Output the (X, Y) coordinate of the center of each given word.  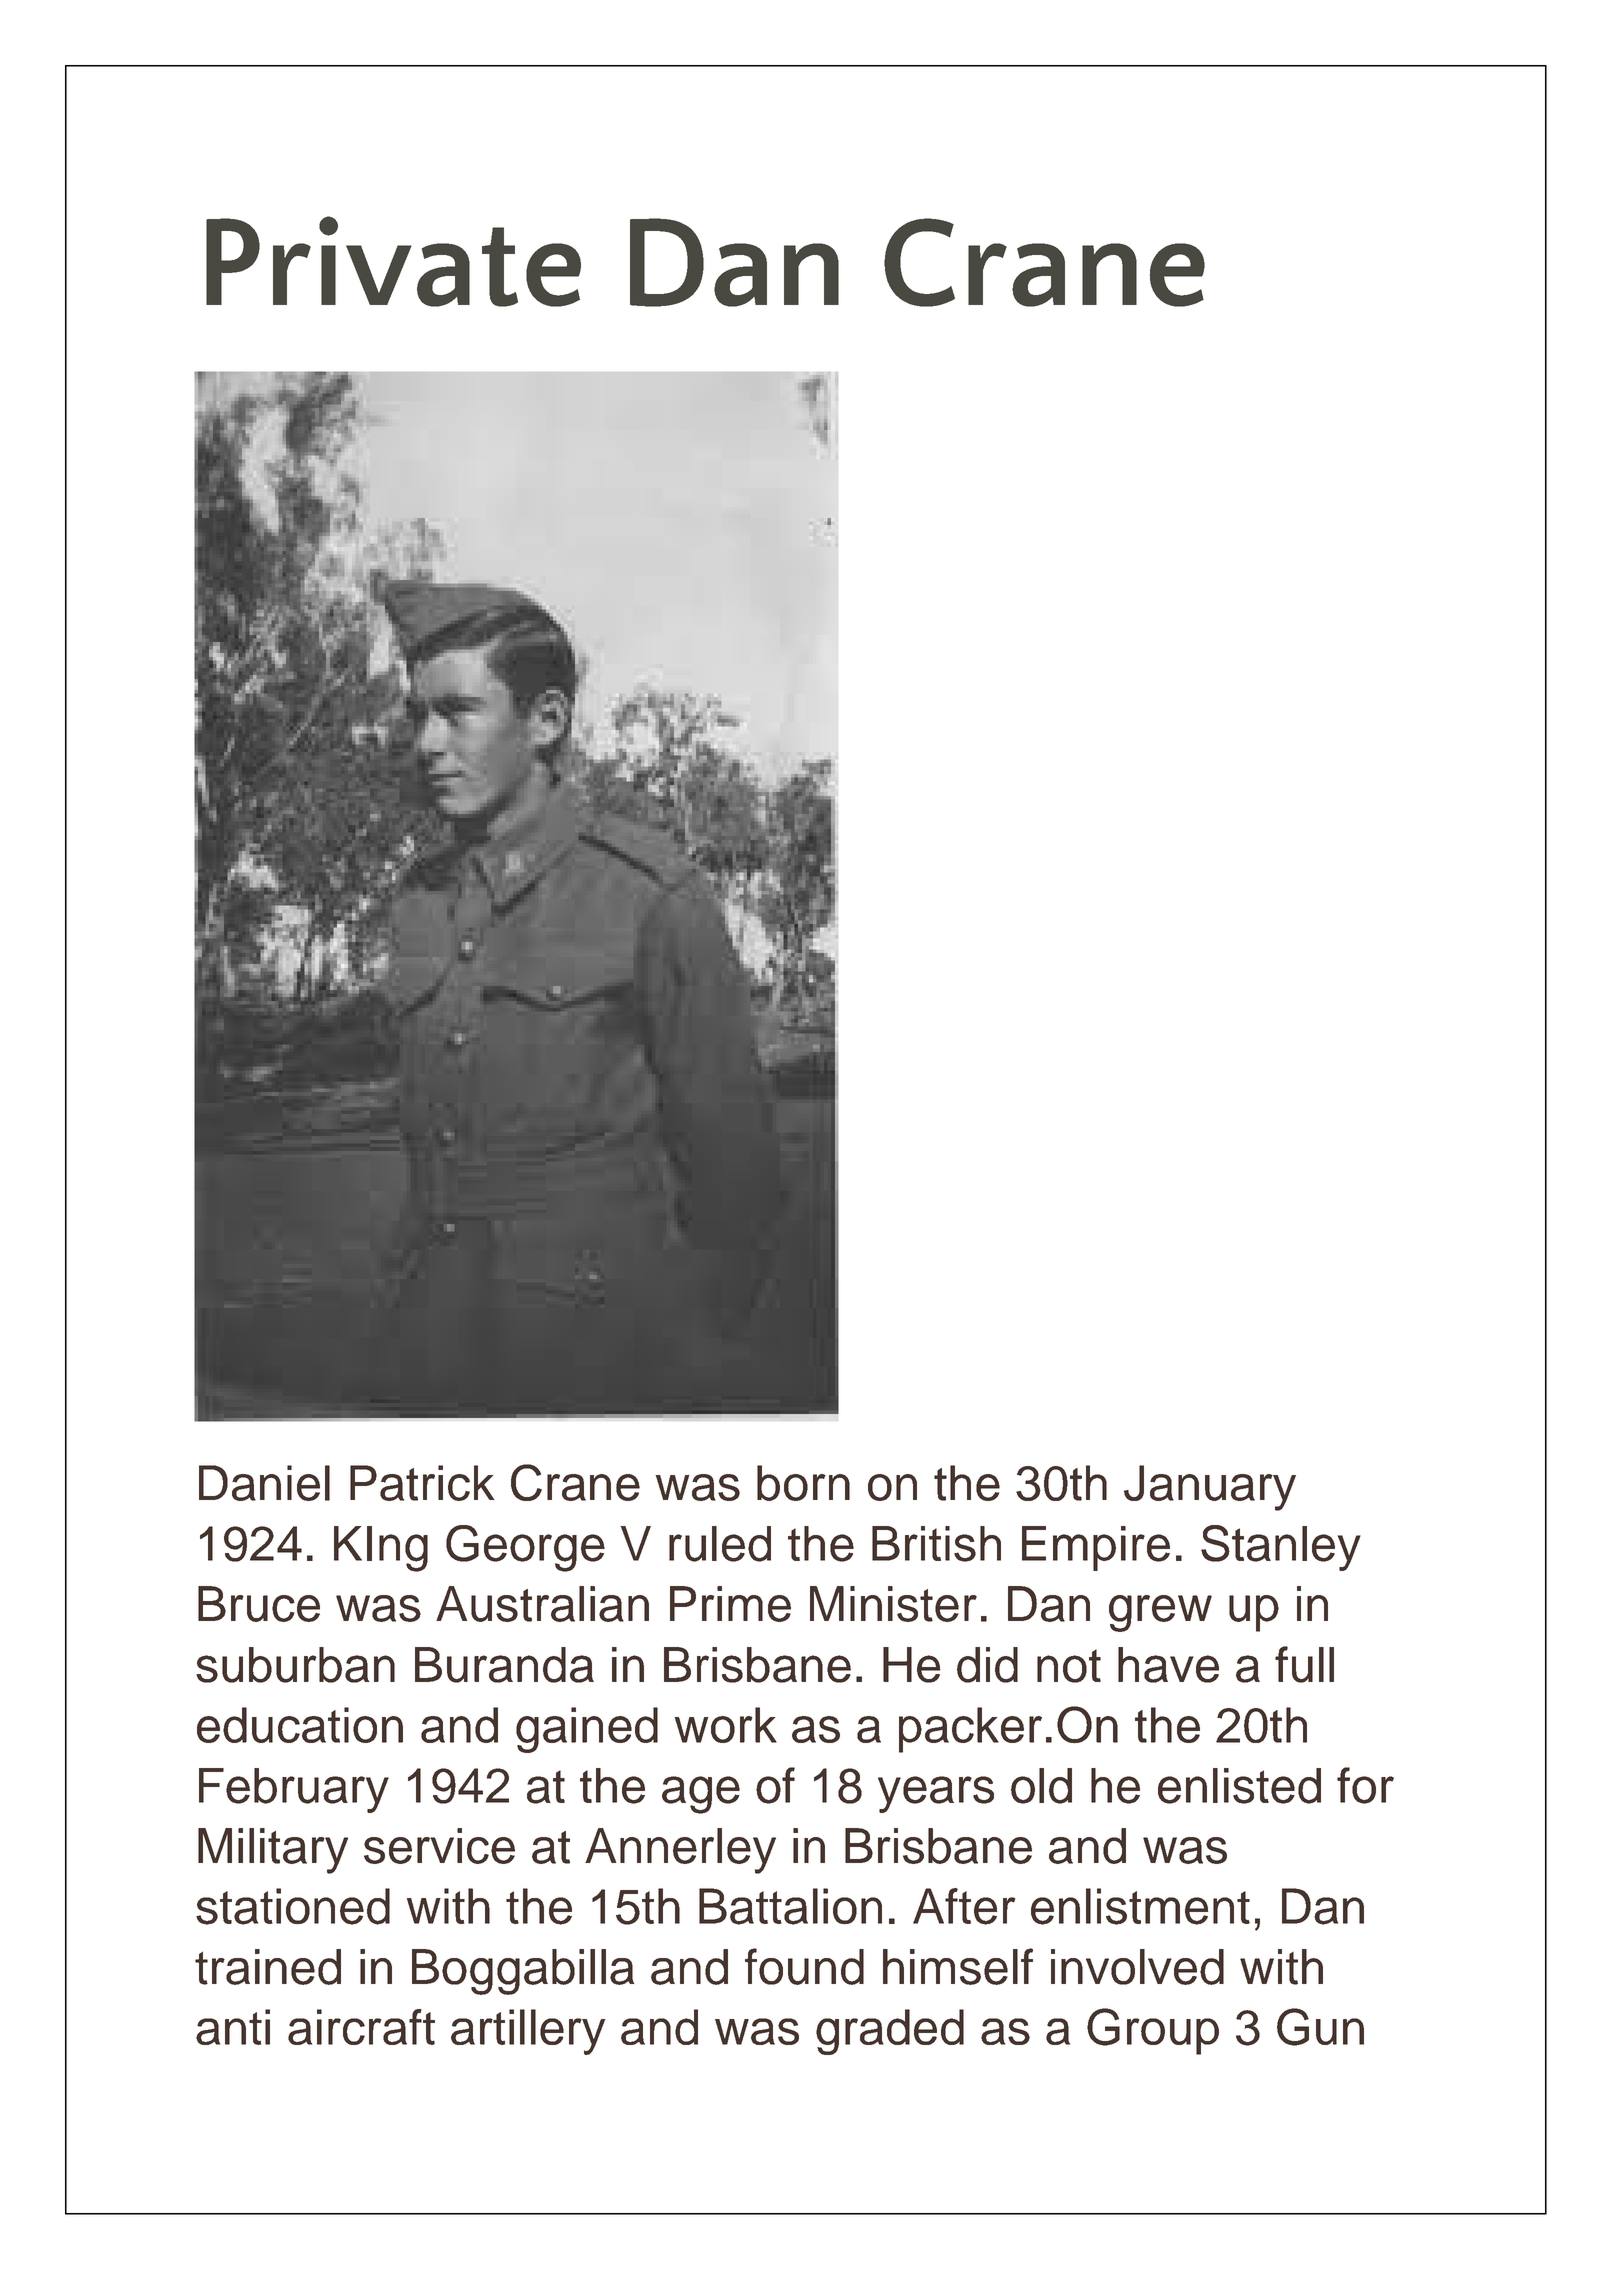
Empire (1096, 1548)
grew (1160, 1613)
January (1210, 1488)
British (936, 1544)
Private (393, 261)
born (803, 1483)
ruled (720, 1544)
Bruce (259, 1604)
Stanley (1281, 1548)
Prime (730, 1604)
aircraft (361, 2027)
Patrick (422, 1483)
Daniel (264, 1483)
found (804, 1966)
